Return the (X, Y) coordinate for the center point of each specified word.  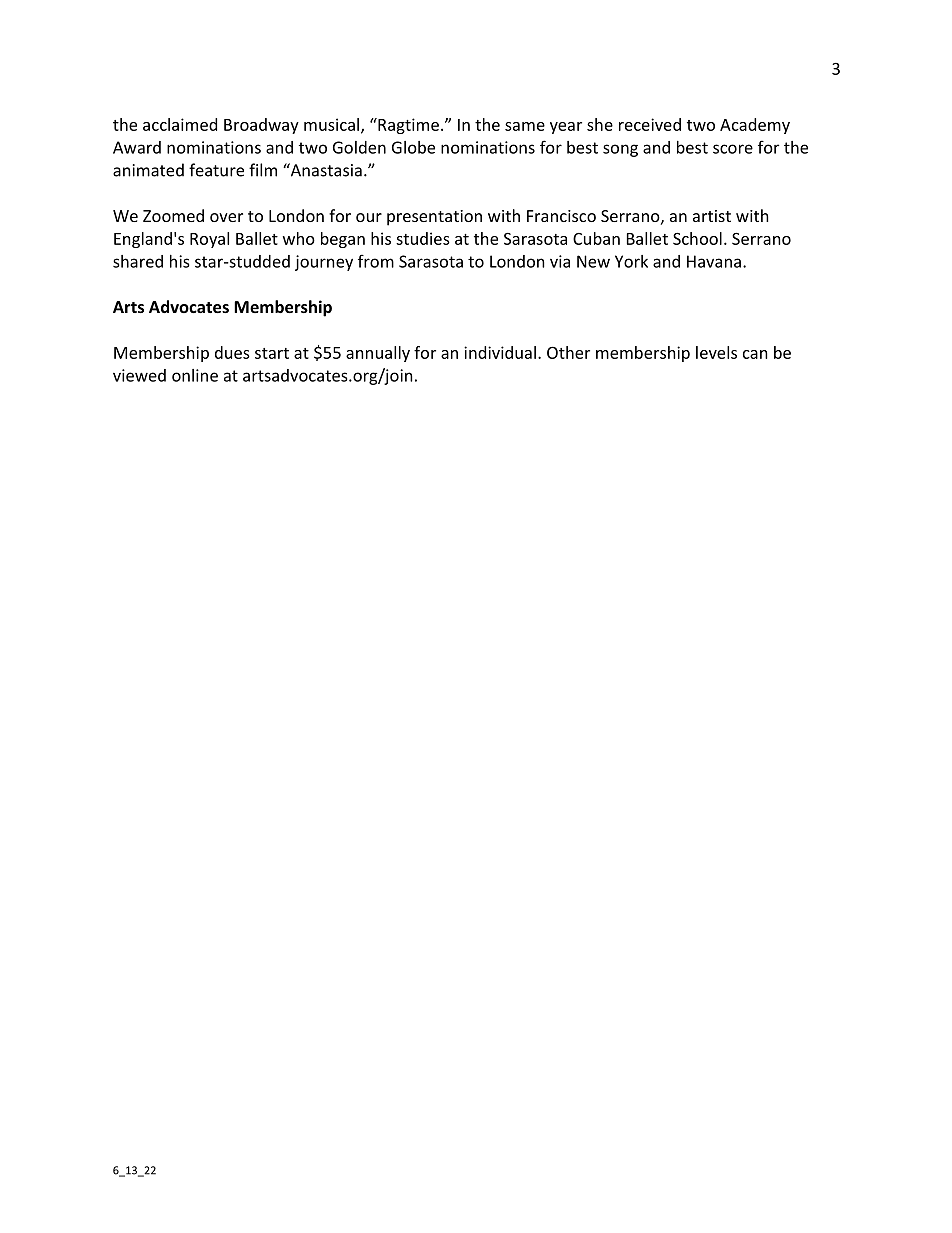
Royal (209, 240)
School (697, 238)
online (195, 375)
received (650, 124)
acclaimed (180, 124)
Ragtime (407, 126)
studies (423, 238)
